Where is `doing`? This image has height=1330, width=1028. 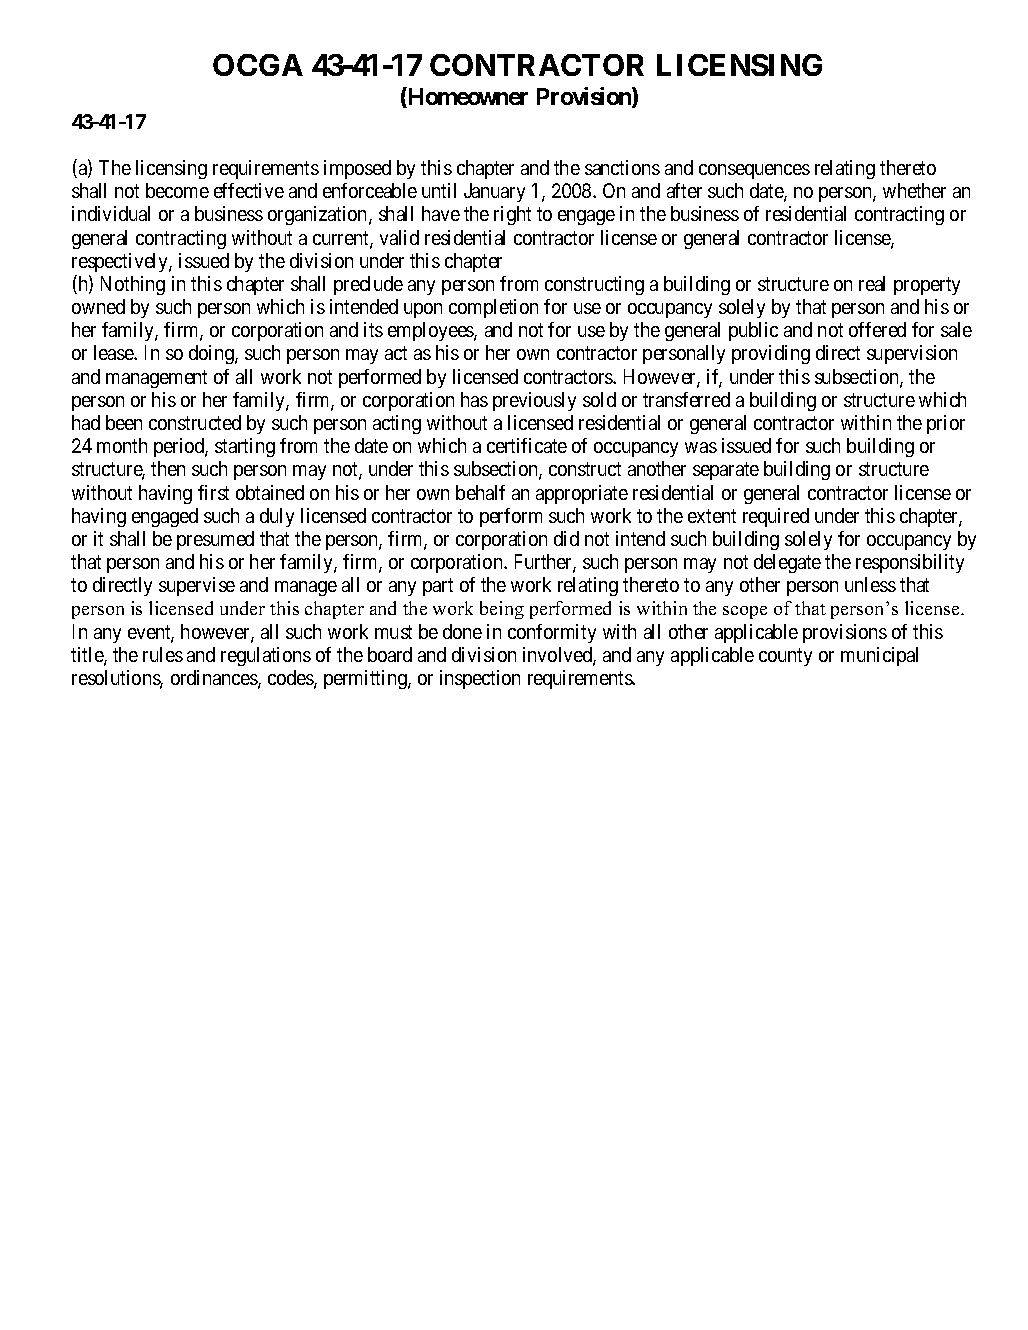
doing is located at coordinates (212, 354).
